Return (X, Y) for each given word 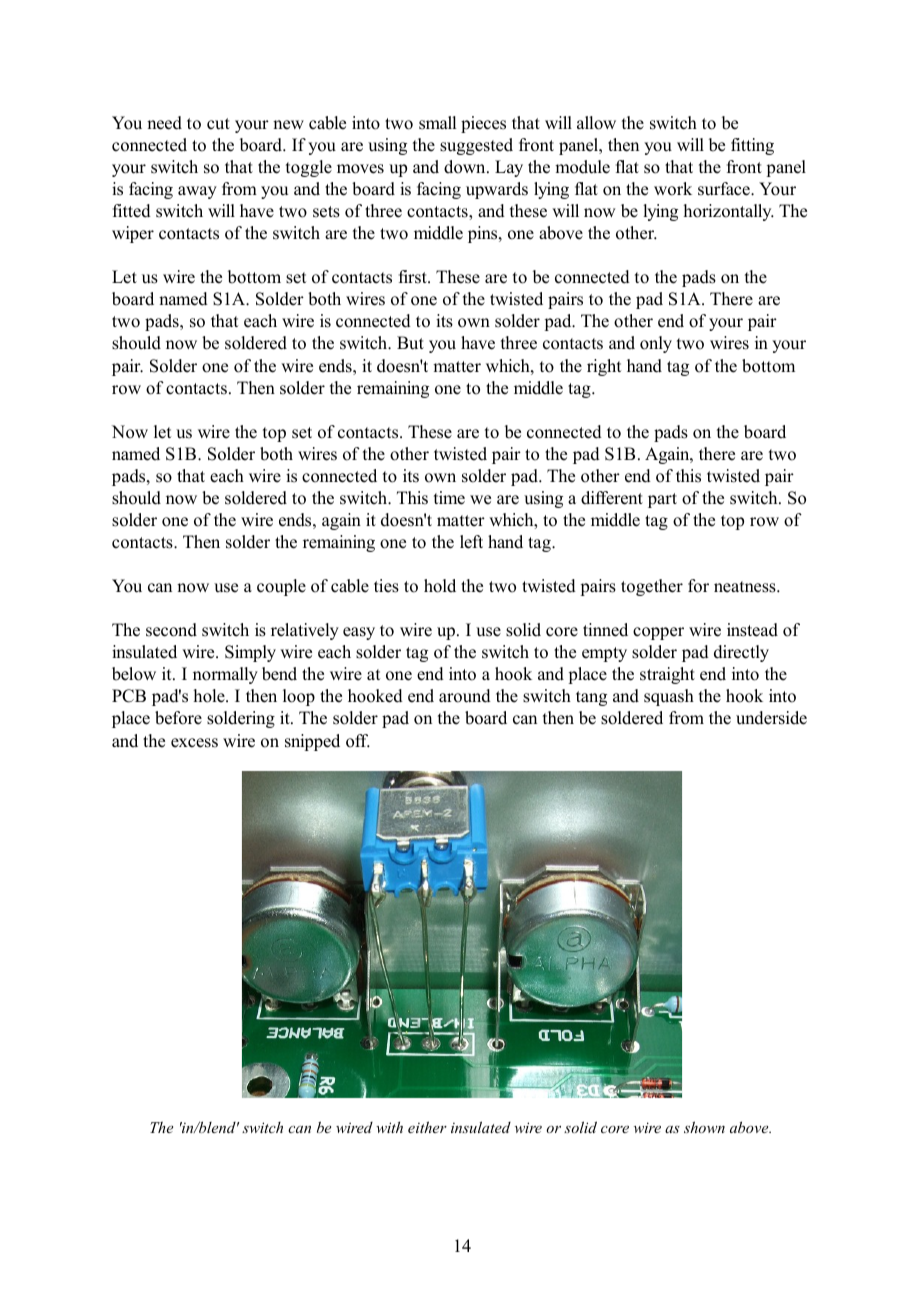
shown (704, 1127)
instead (752, 630)
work (673, 189)
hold (440, 586)
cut (218, 124)
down (466, 167)
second (171, 630)
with (389, 1127)
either (427, 1127)
